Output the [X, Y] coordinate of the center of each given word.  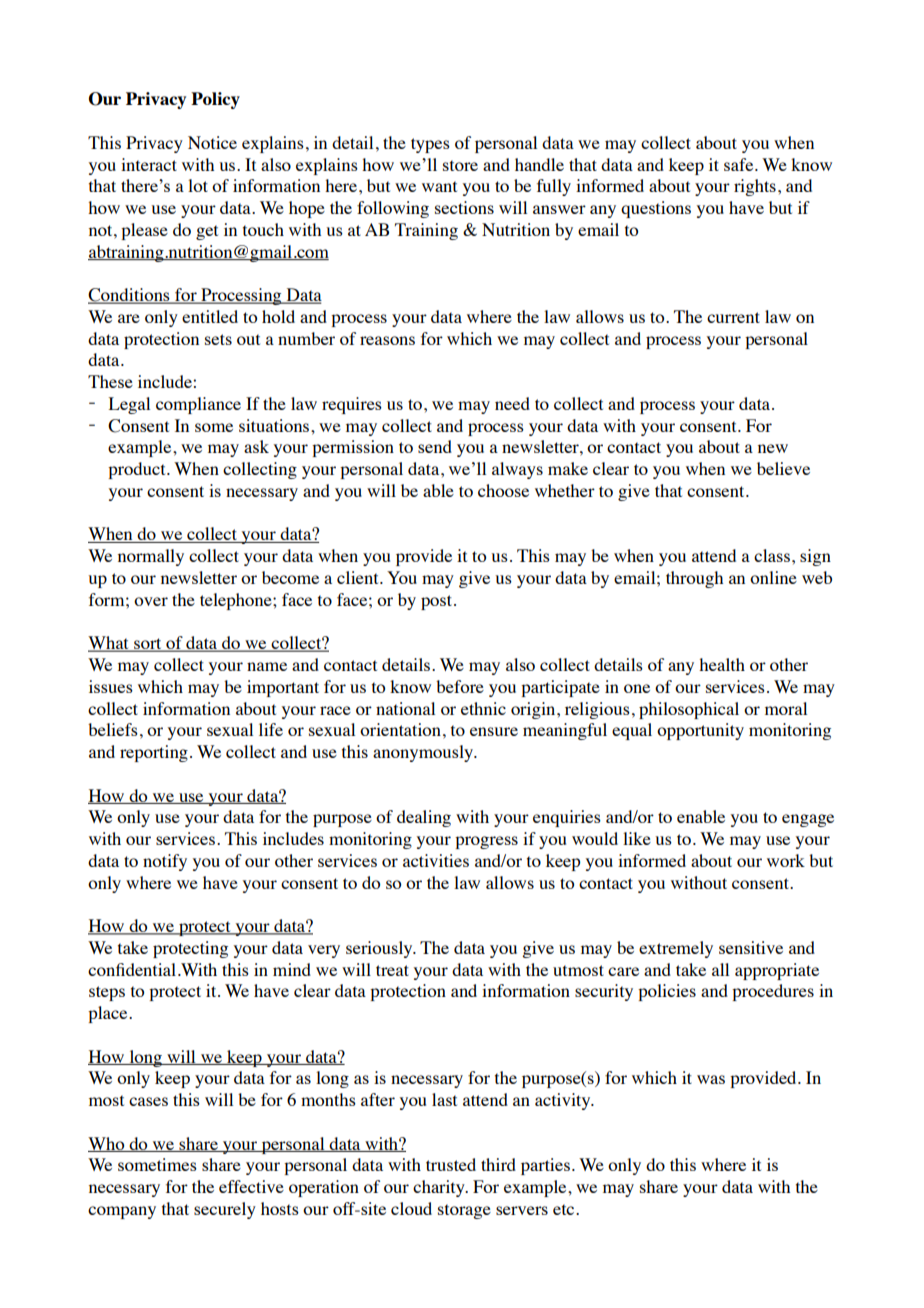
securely [225, 1210]
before [460, 686]
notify [165, 862]
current [733, 317]
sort [148, 645]
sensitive [751, 947]
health [722, 664]
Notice [212, 142]
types [430, 145]
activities [436, 860]
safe [740, 164]
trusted [451, 1164]
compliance [198, 405]
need [512, 403]
